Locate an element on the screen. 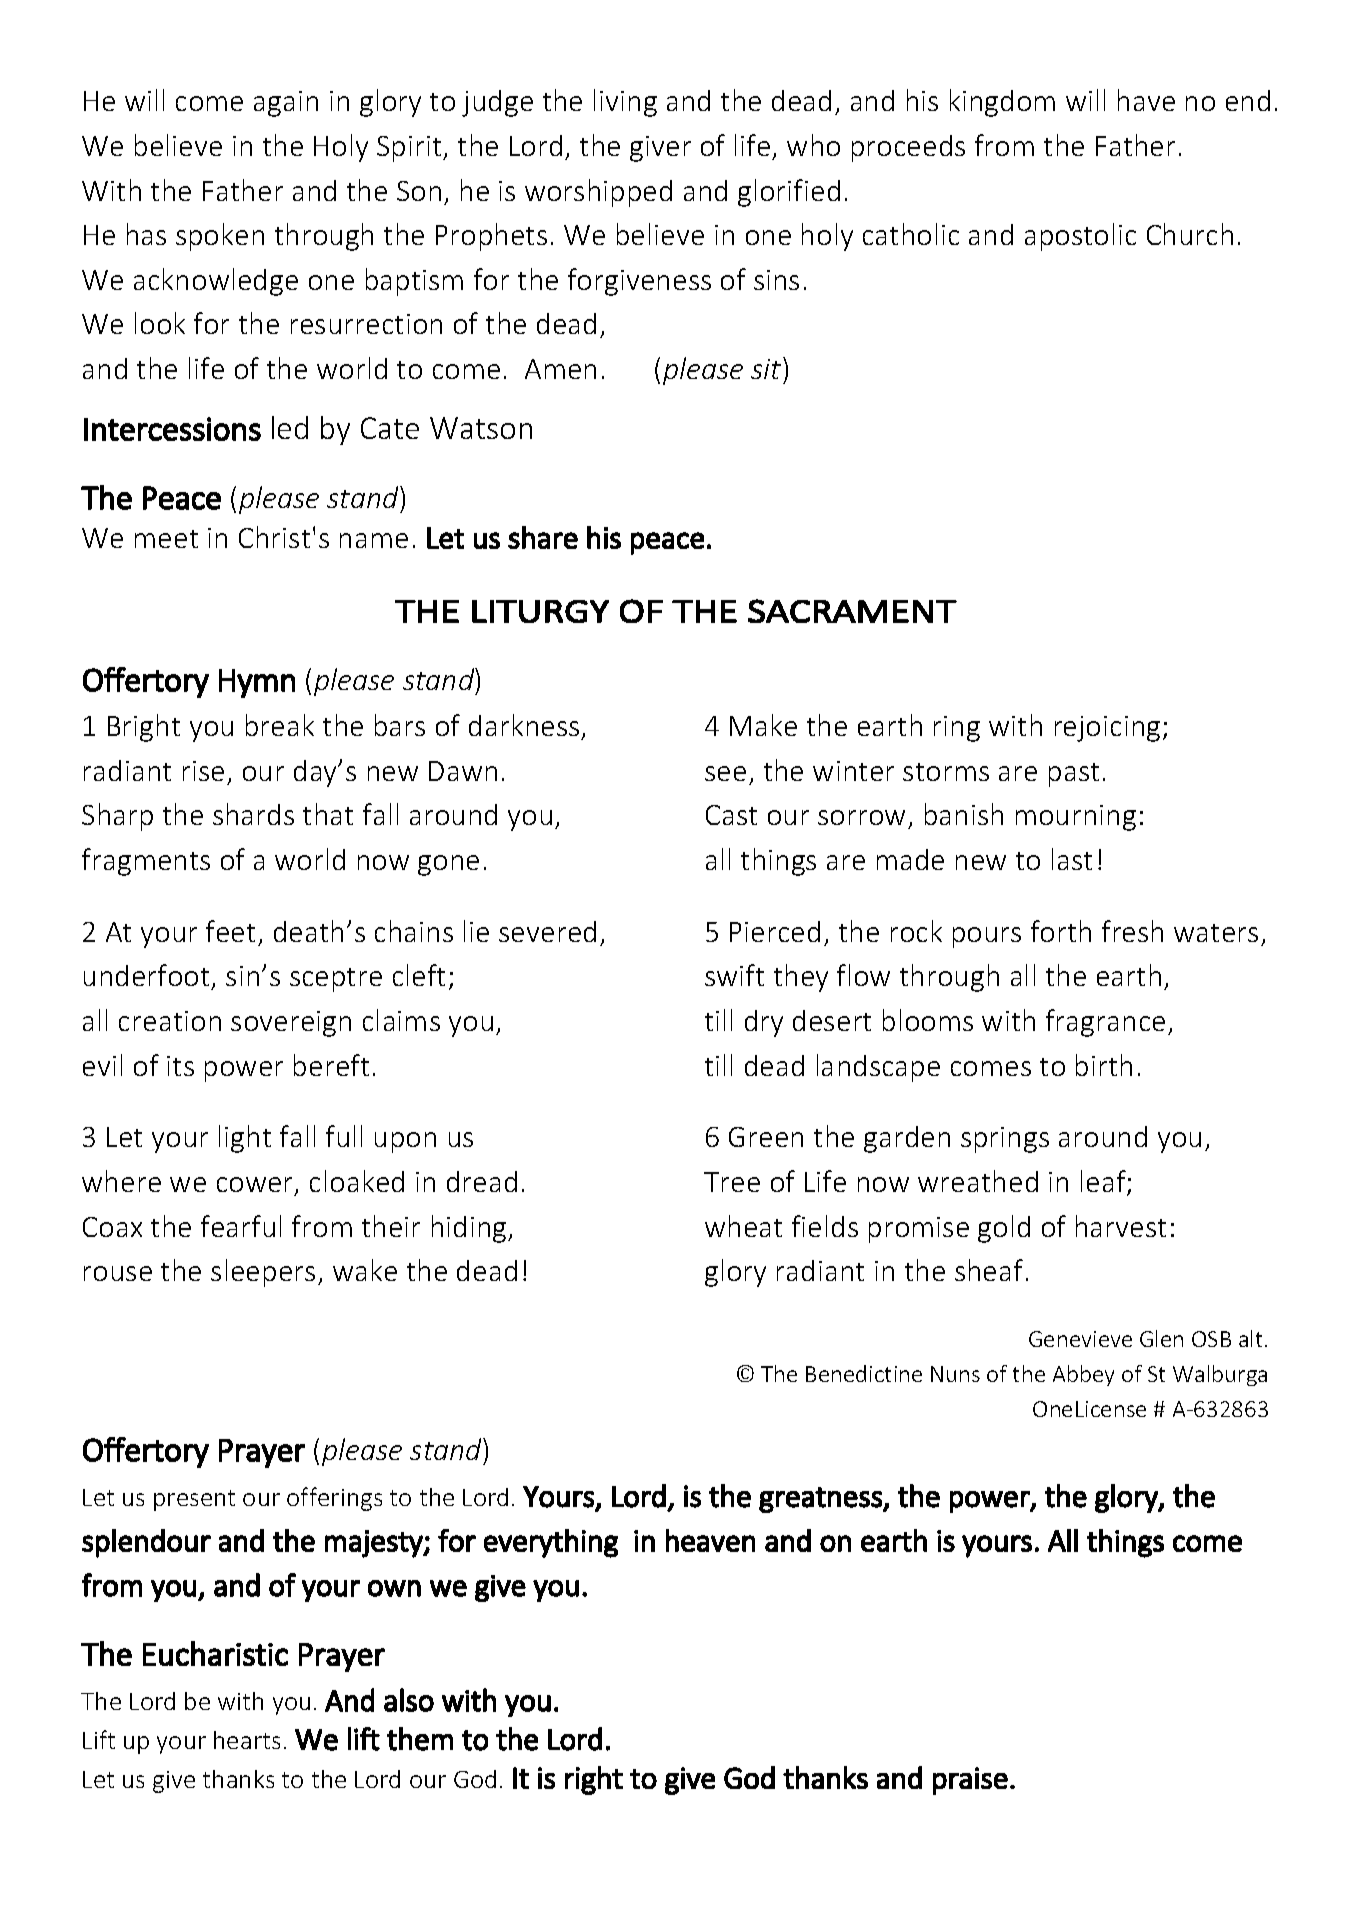 This screenshot has height=1911, width=1351. Hymn is located at coordinates (257, 683).
